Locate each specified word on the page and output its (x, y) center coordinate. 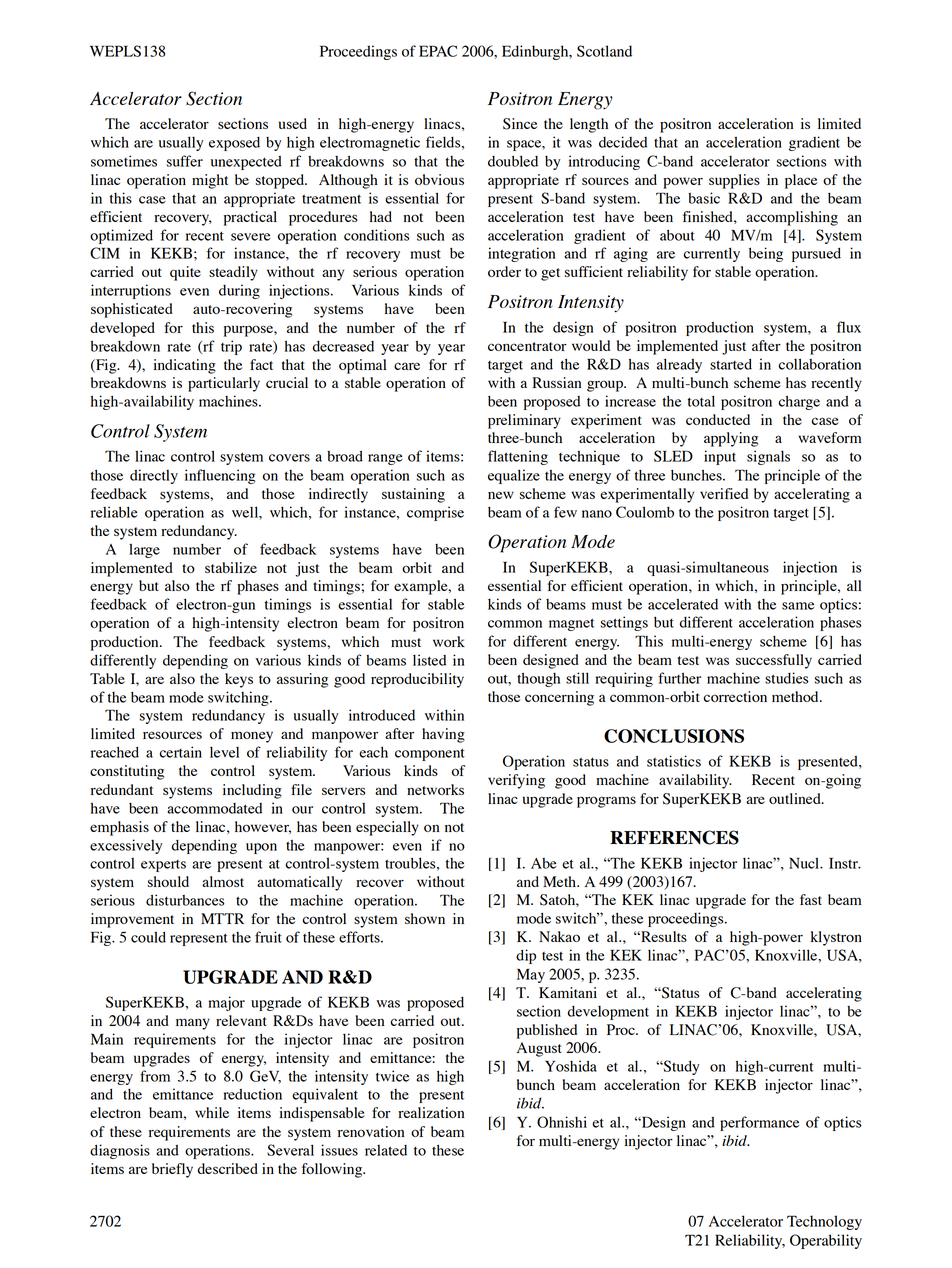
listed (429, 660)
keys (239, 680)
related (386, 1150)
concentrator (527, 346)
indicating (184, 366)
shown (425, 918)
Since (520, 124)
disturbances (185, 900)
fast (811, 899)
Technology (824, 1222)
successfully (774, 661)
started (731, 364)
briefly (172, 1170)
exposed (234, 144)
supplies (734, 181)
